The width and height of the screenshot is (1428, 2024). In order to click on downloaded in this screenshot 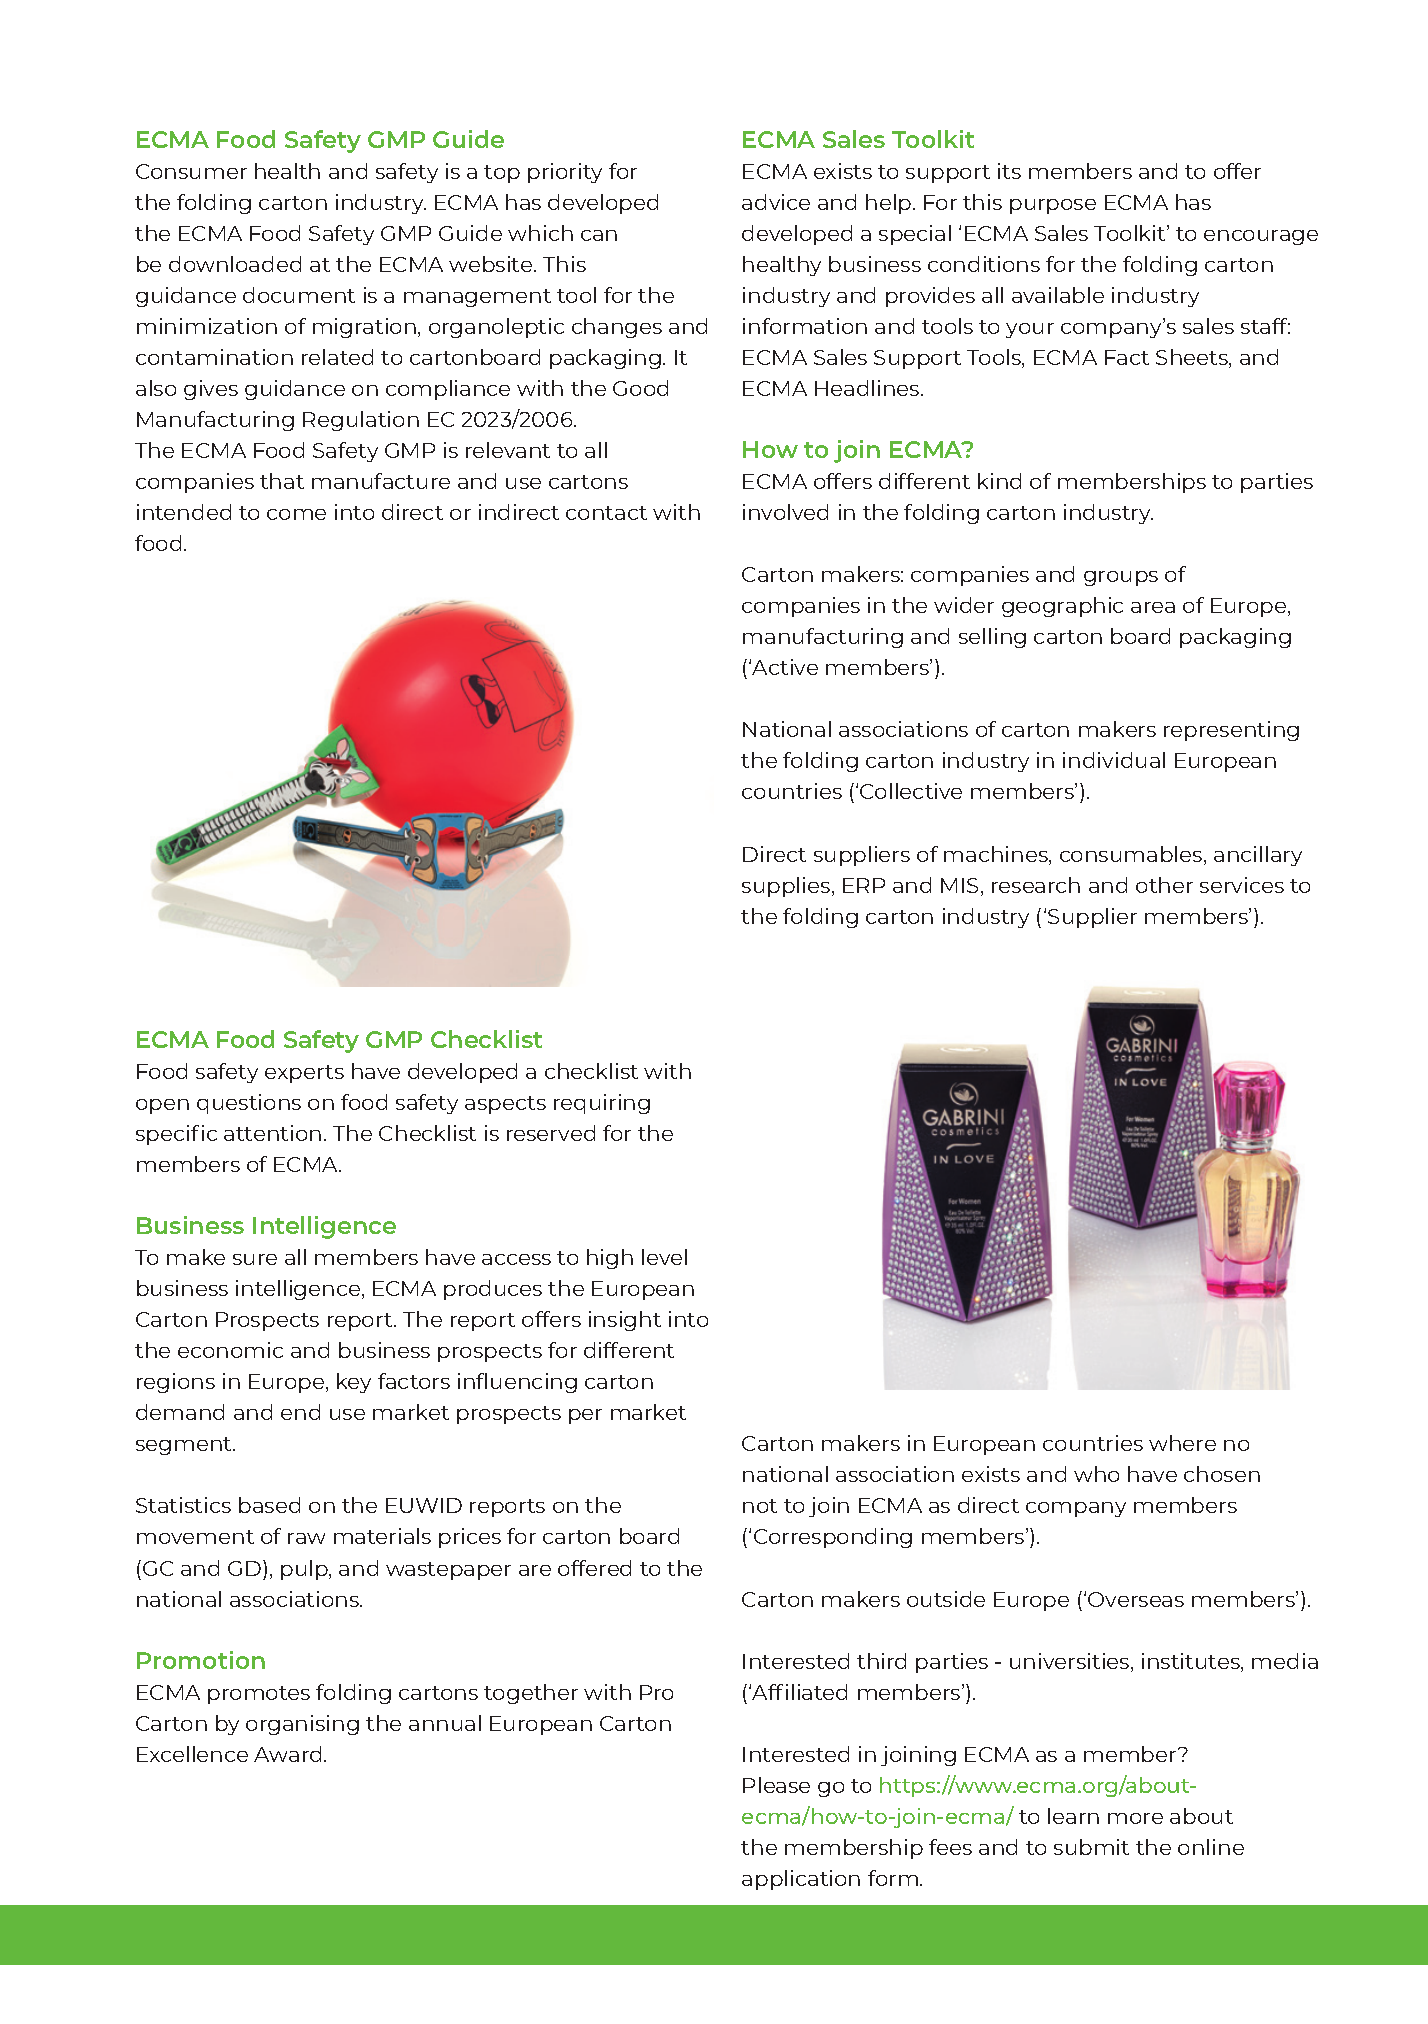, I will do `click(235, 264)`.
